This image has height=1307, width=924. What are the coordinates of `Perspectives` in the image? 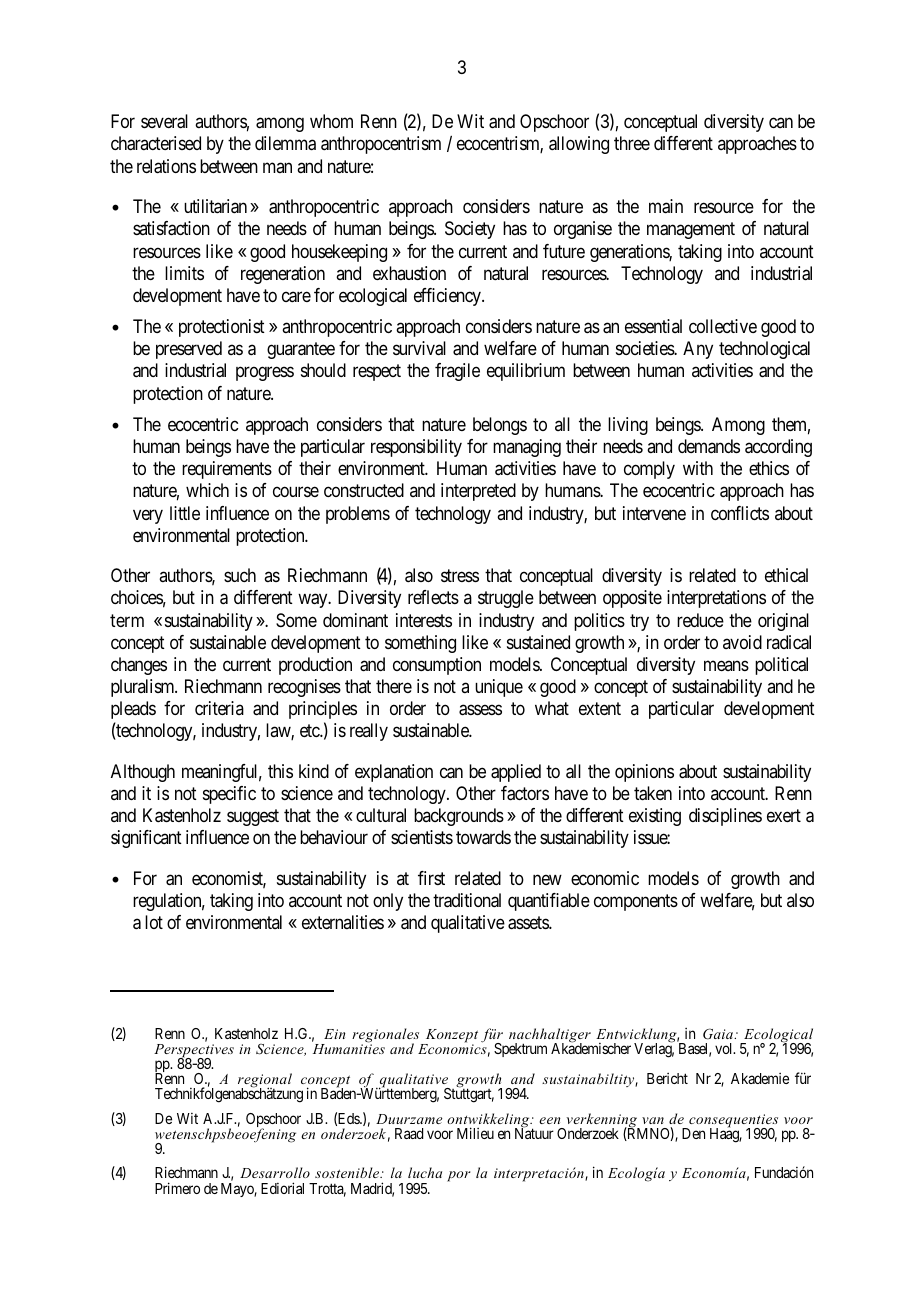 It's located at (194, 1052).
